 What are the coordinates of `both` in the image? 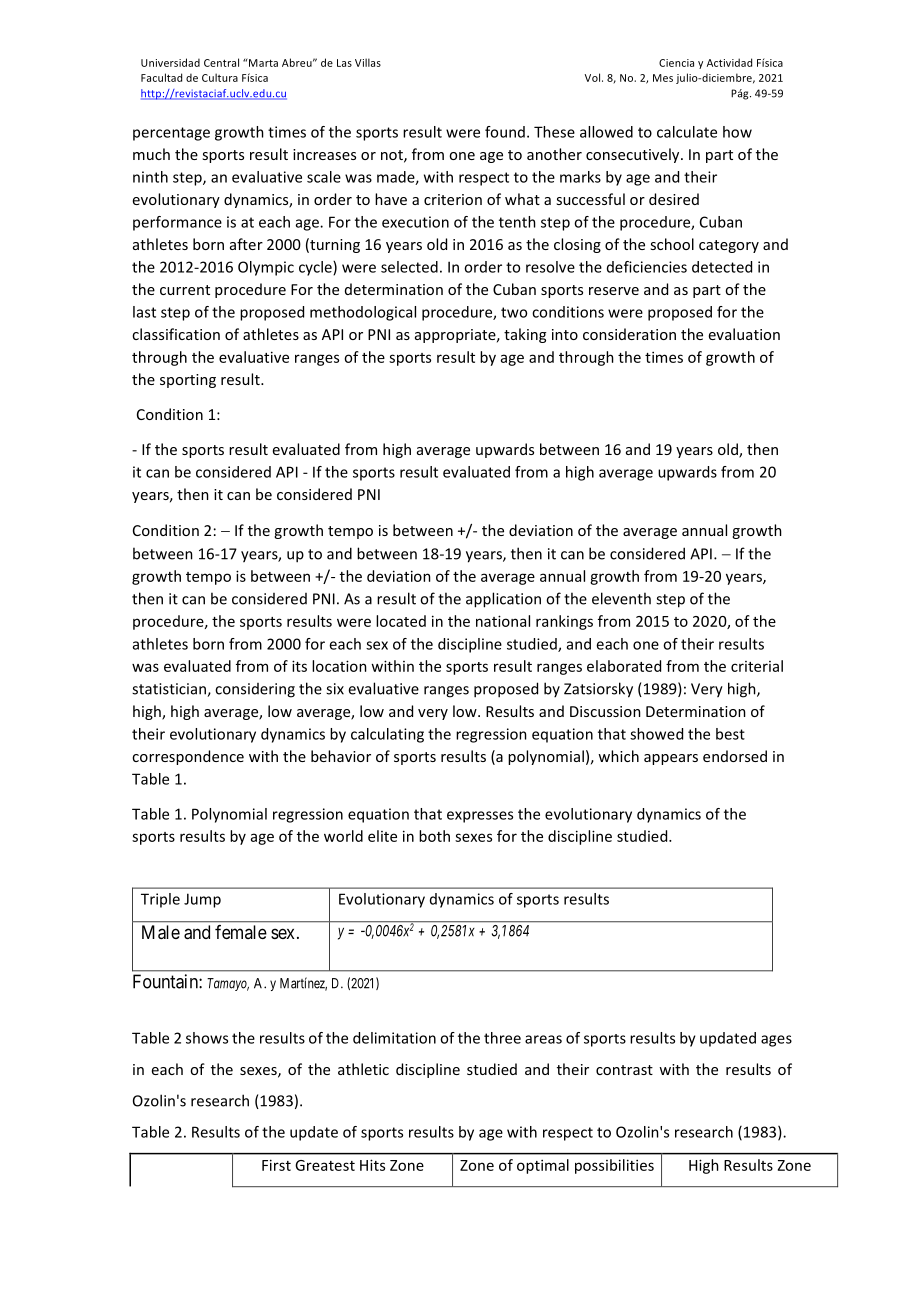 It's located at (434, 836).
